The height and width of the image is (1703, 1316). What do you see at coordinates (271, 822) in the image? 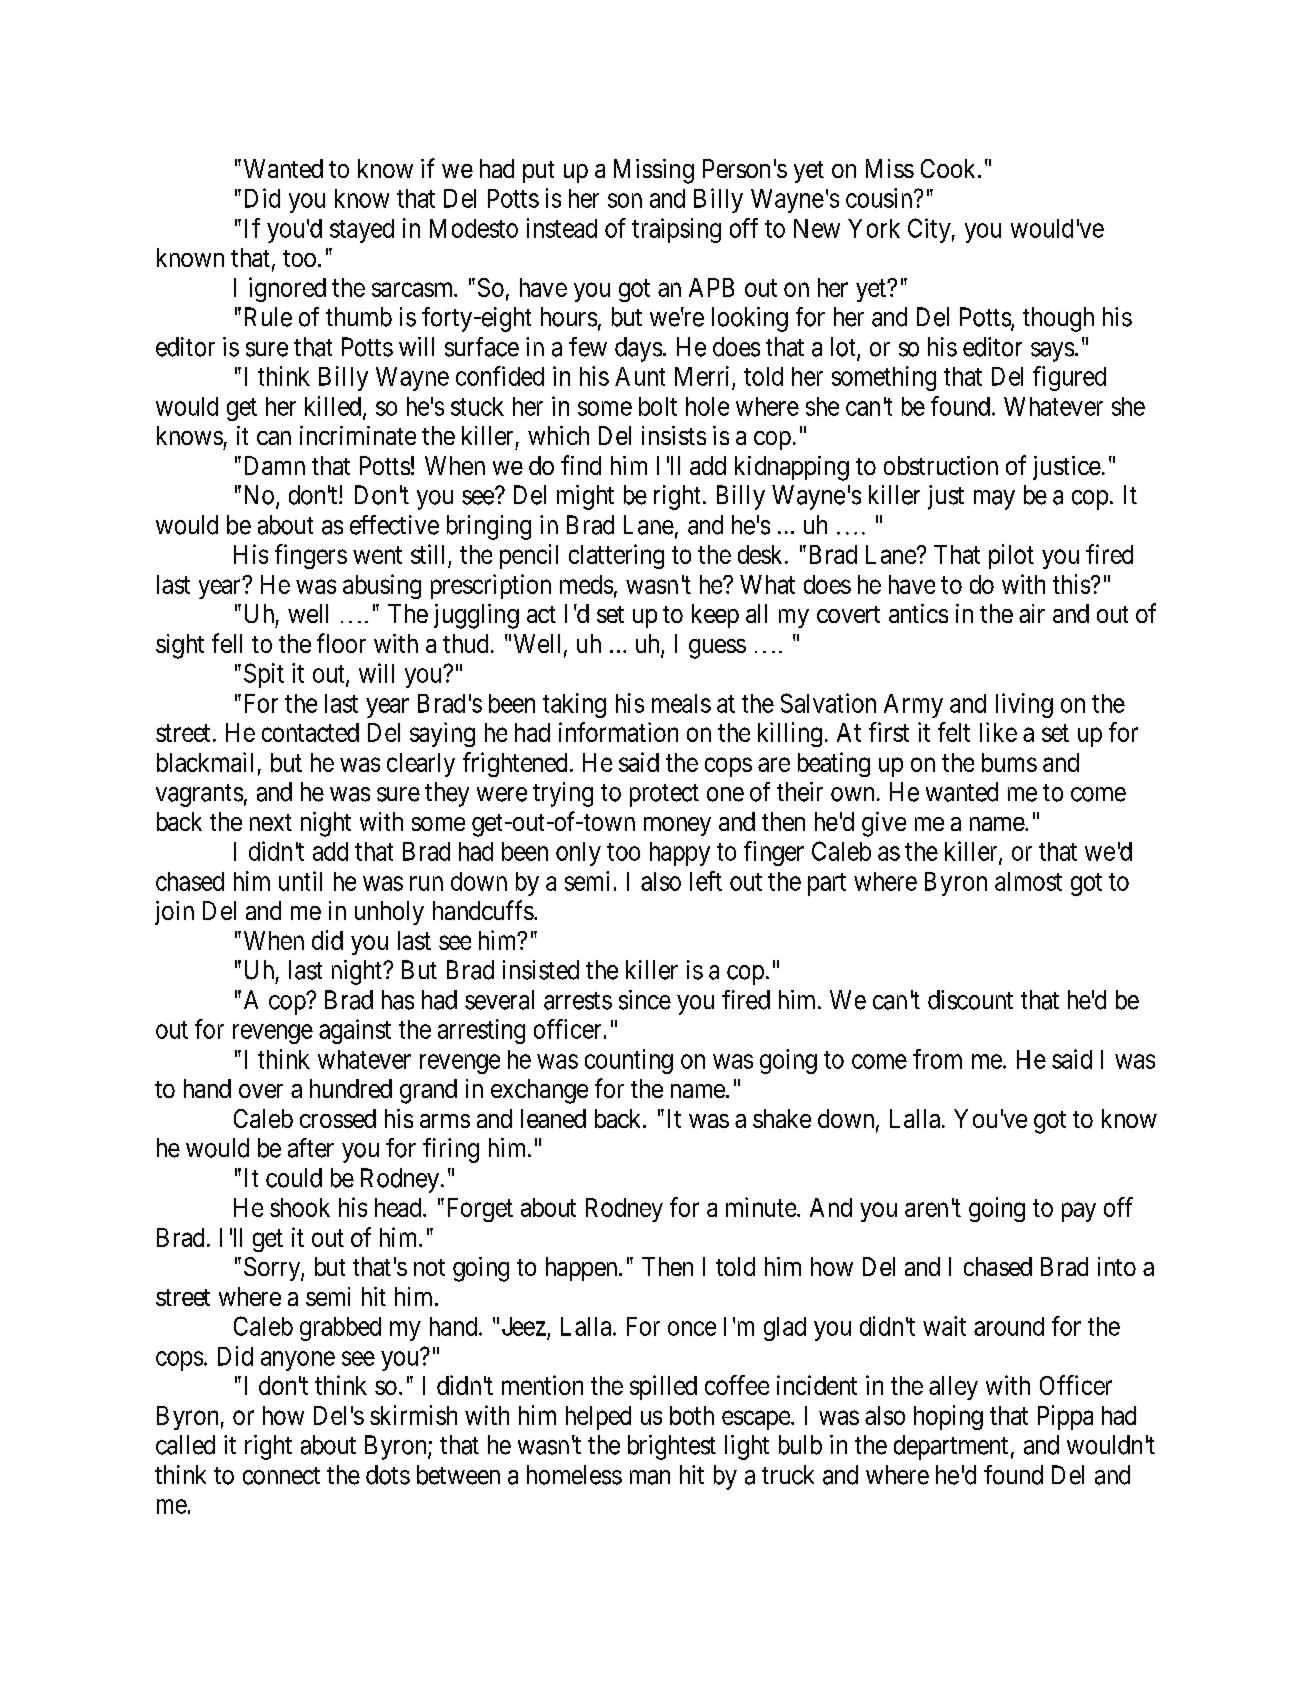
I see `next` at bounding box center [271, 822].
